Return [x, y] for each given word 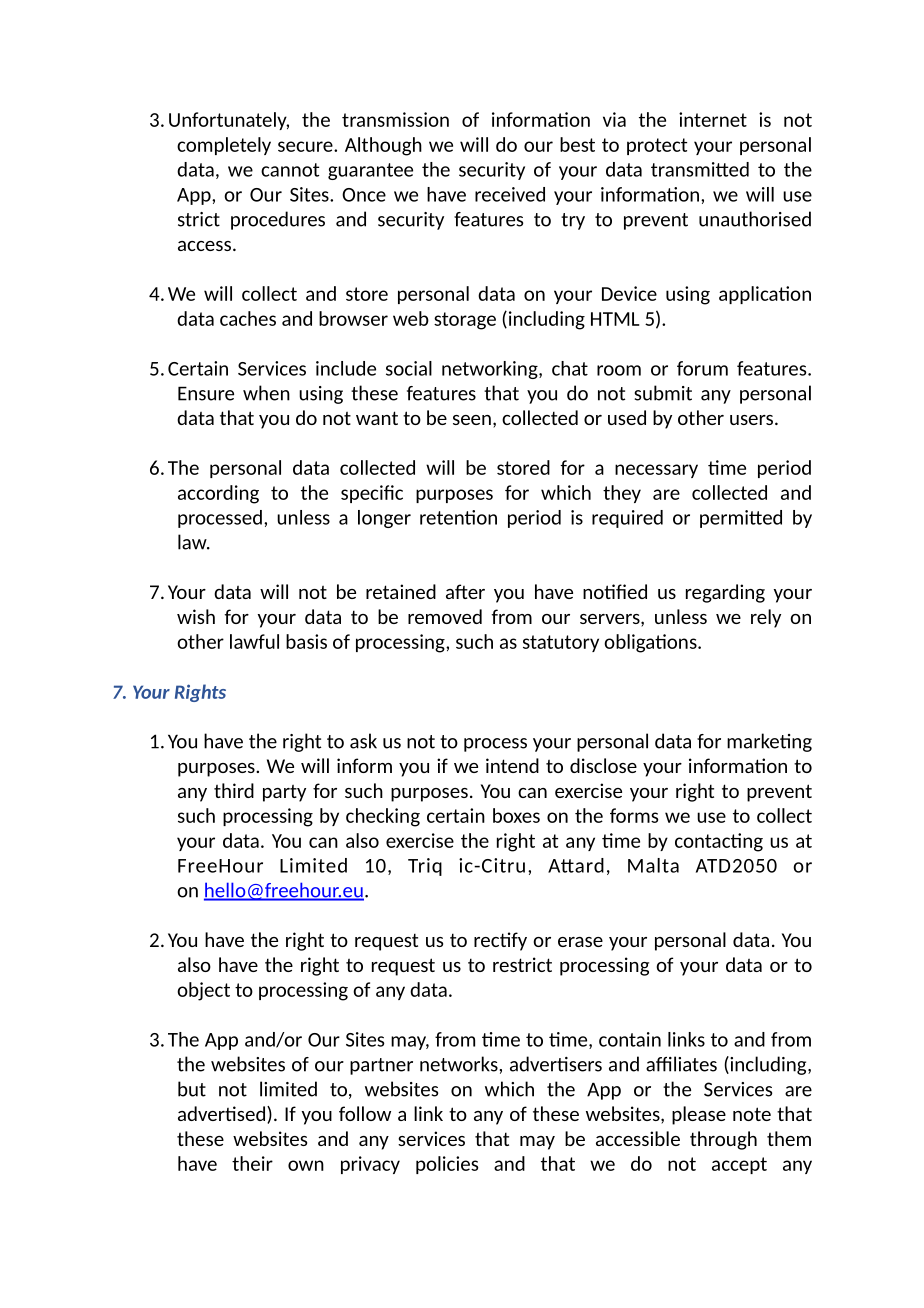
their [252, 1163]
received [510, 194]
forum [702, 368]
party [284, 793]
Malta [653, 865]
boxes [516, 815]
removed [445, 616]
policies [447, 1165]
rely [766, 618]
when [266, 393]
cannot [290, 170]
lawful [254, 641]
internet [713, 119]
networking [491, 370]
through [723, 1140]
